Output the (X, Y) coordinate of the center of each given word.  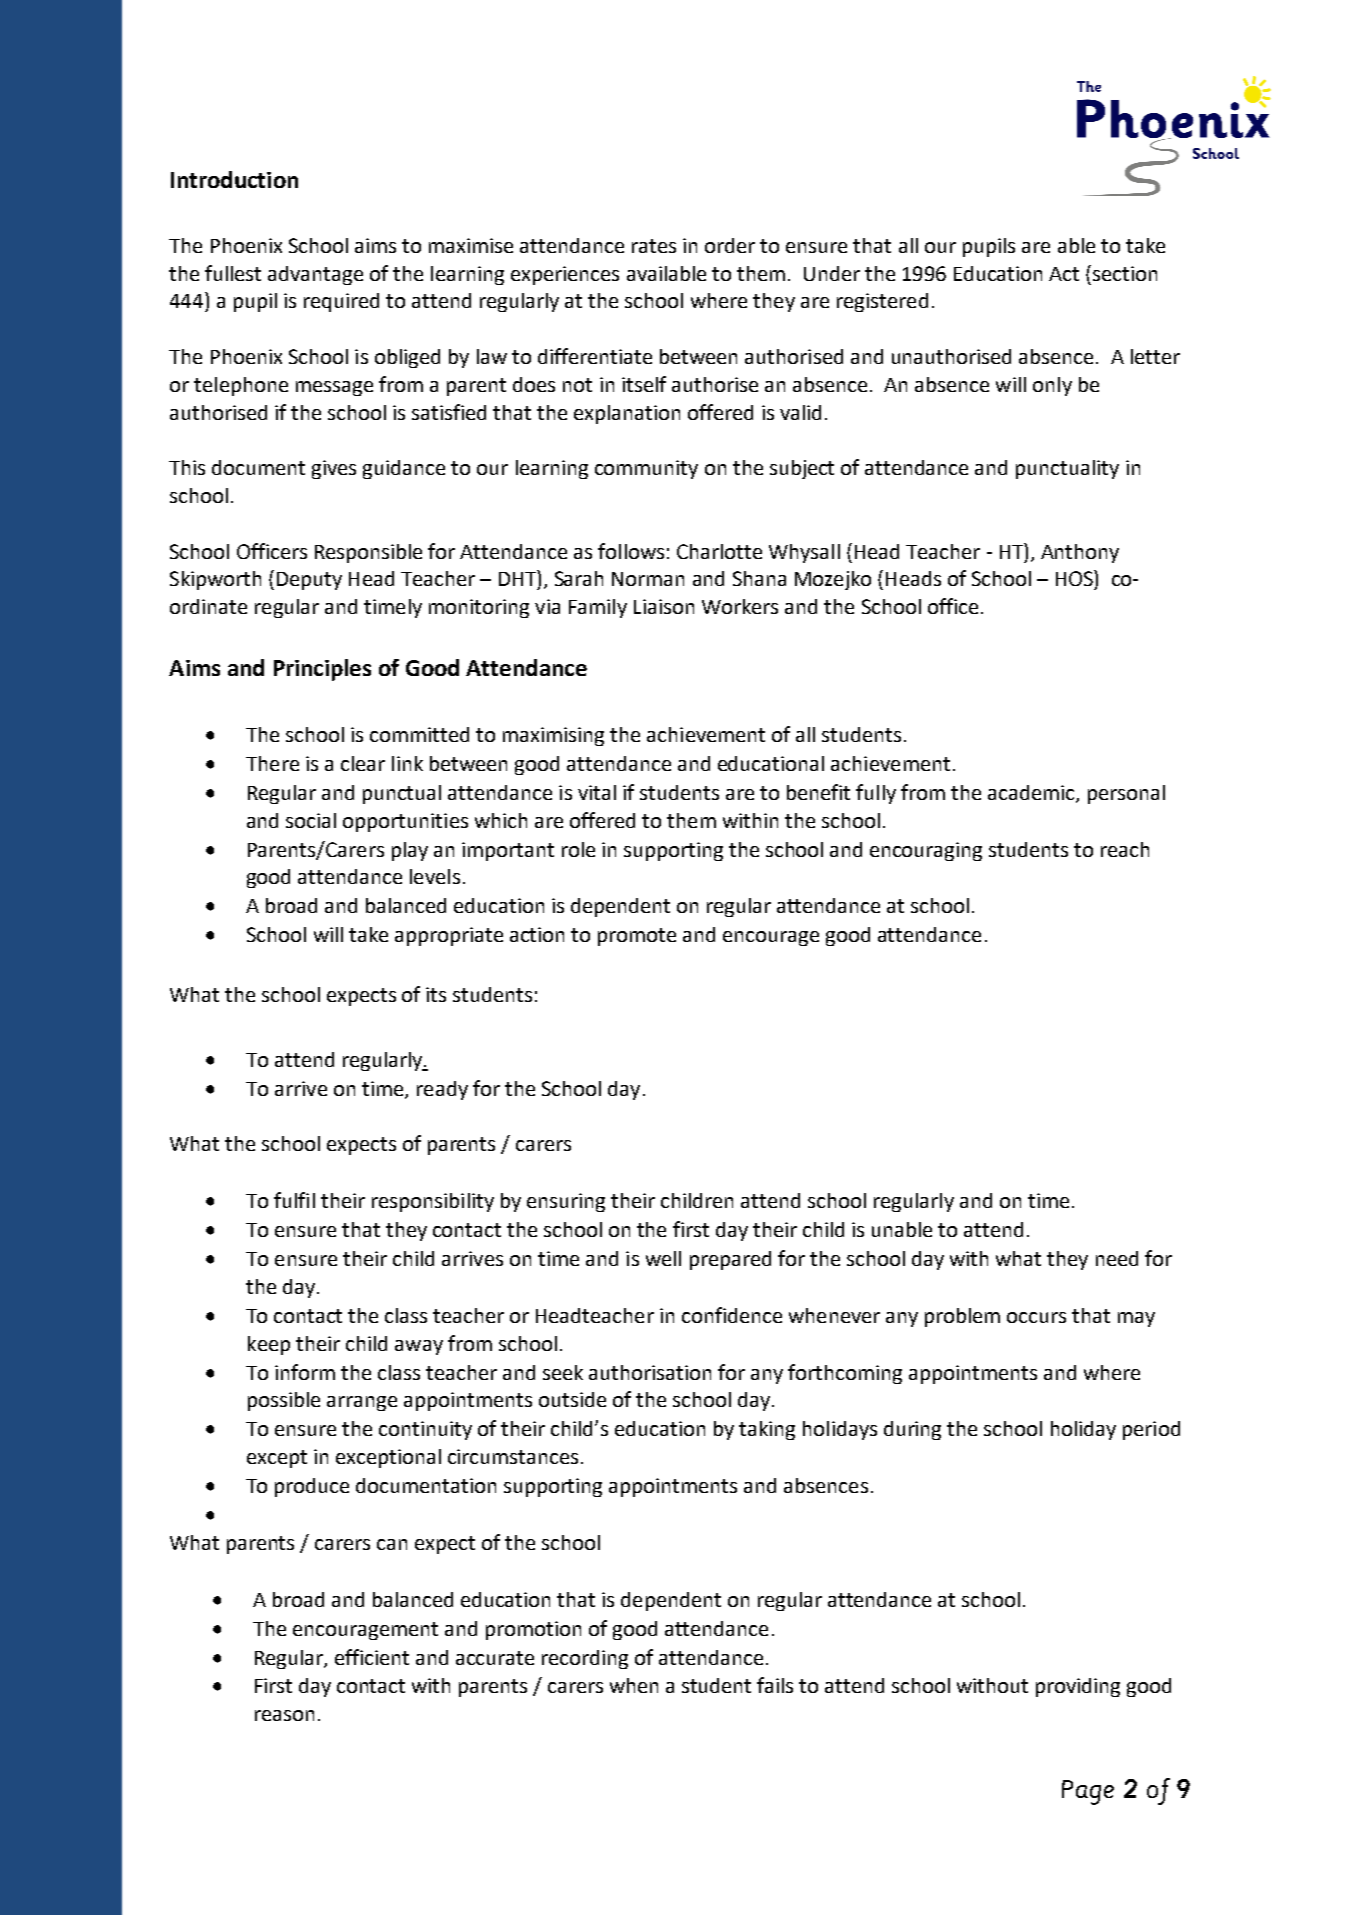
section (1125, 273)
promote (637, 937)
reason (284, 1715)
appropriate (449, 936)
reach (1125, 849)
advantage (315, 275)
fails (775, 1685)
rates (654, 246)
